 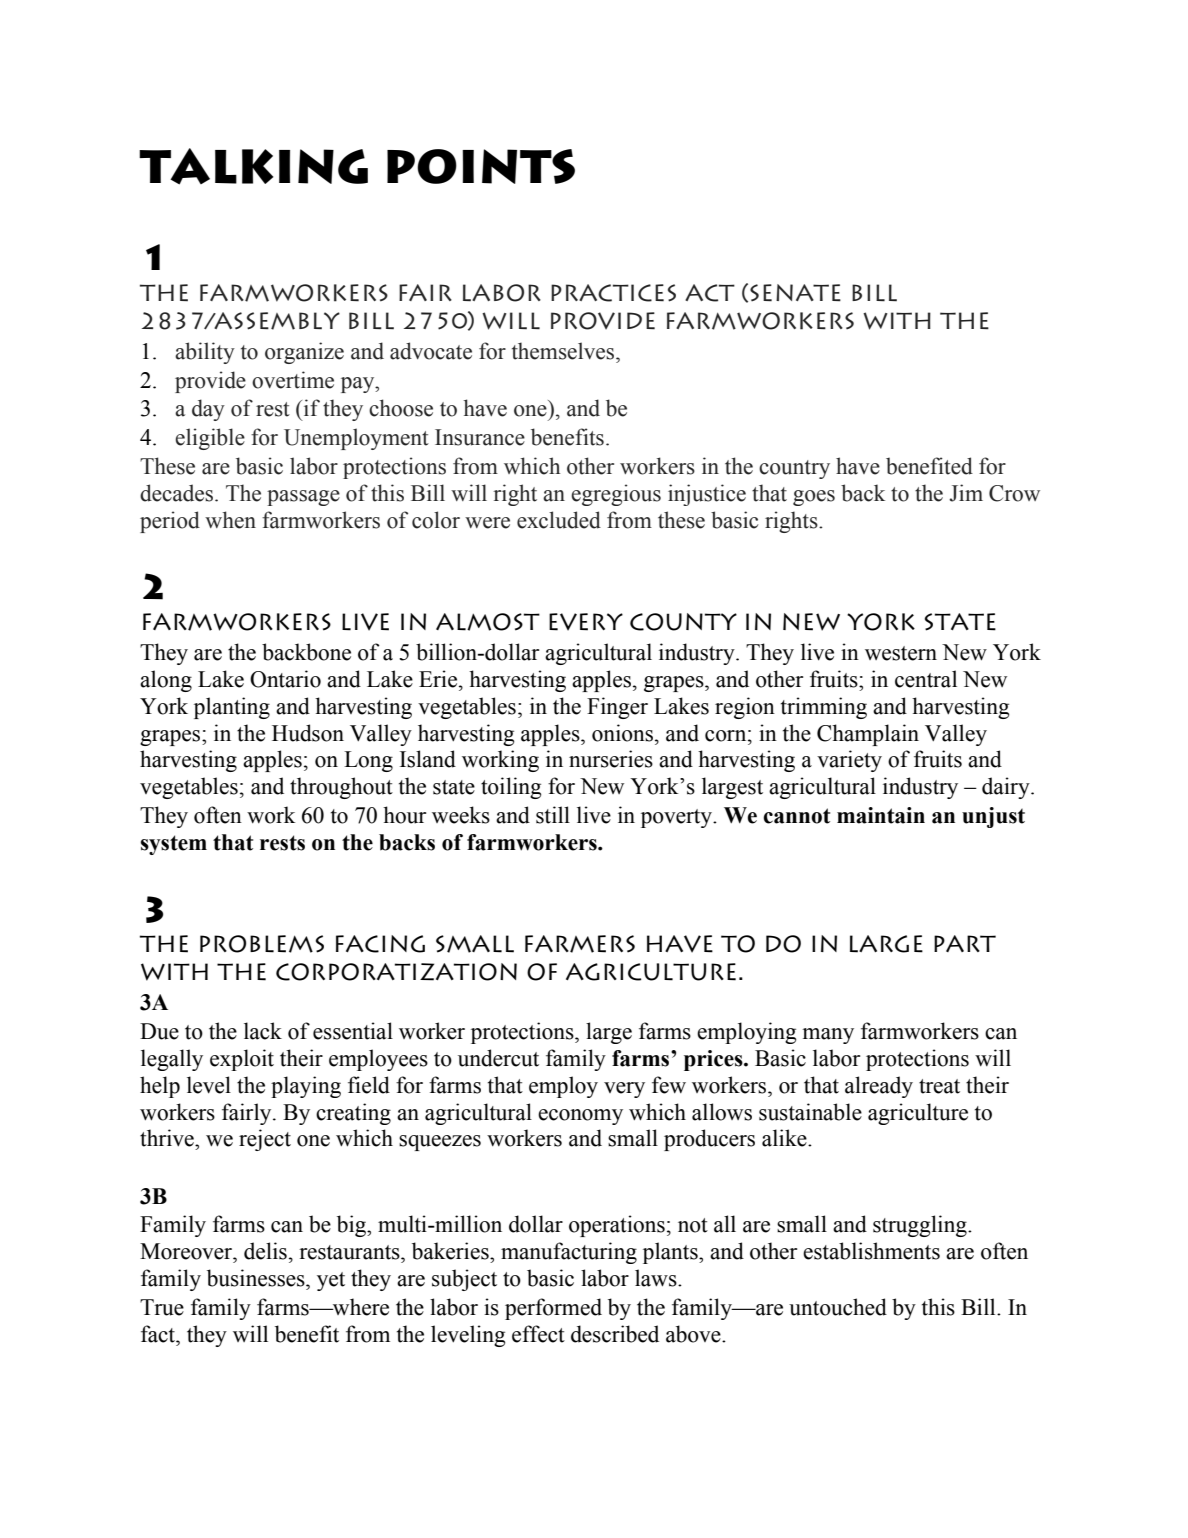 What do you see at coordinates (553, 1309) in the page?
I see `performed` at bounding box center [553, 1309].
